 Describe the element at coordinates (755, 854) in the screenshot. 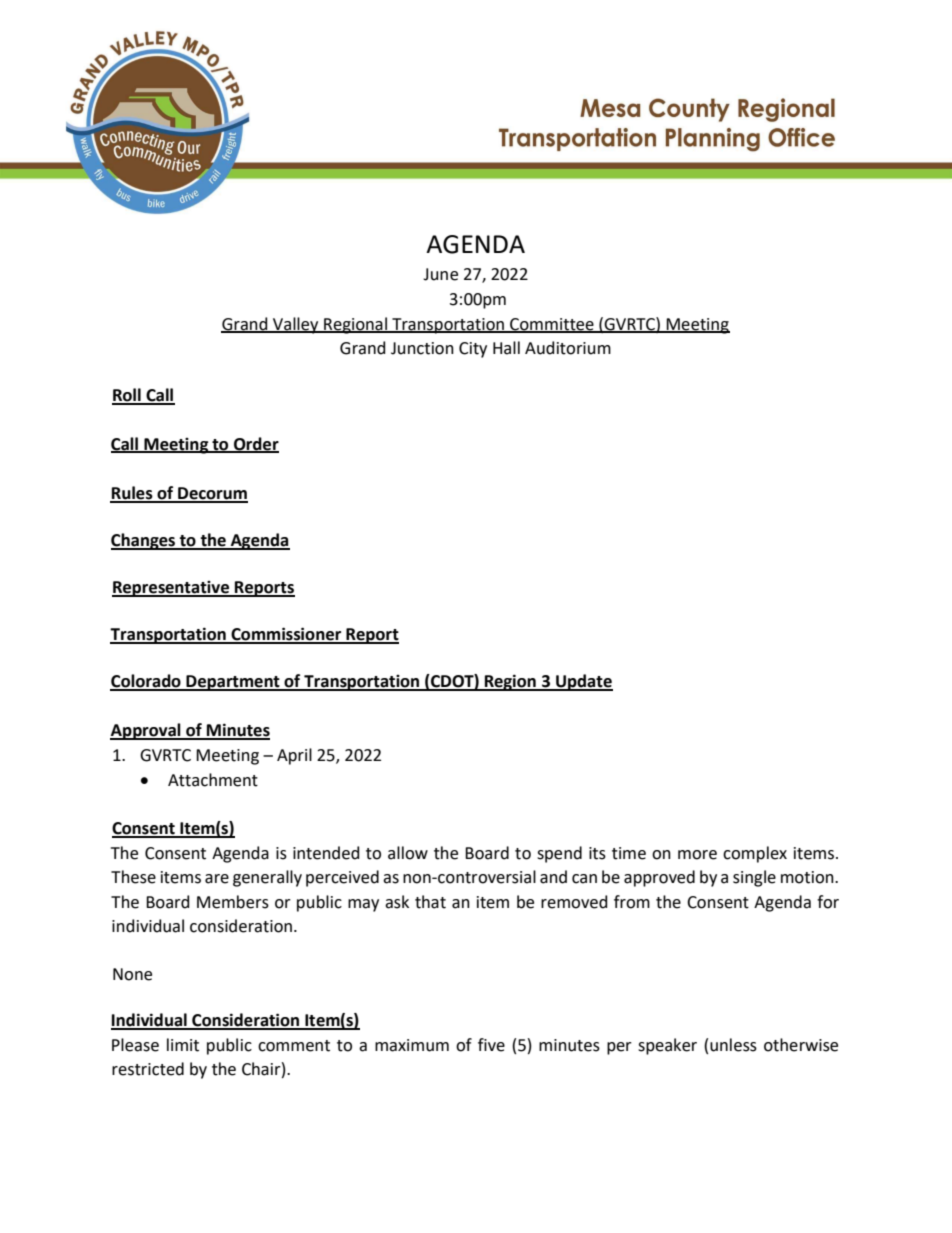

I see `complex` at that location.
